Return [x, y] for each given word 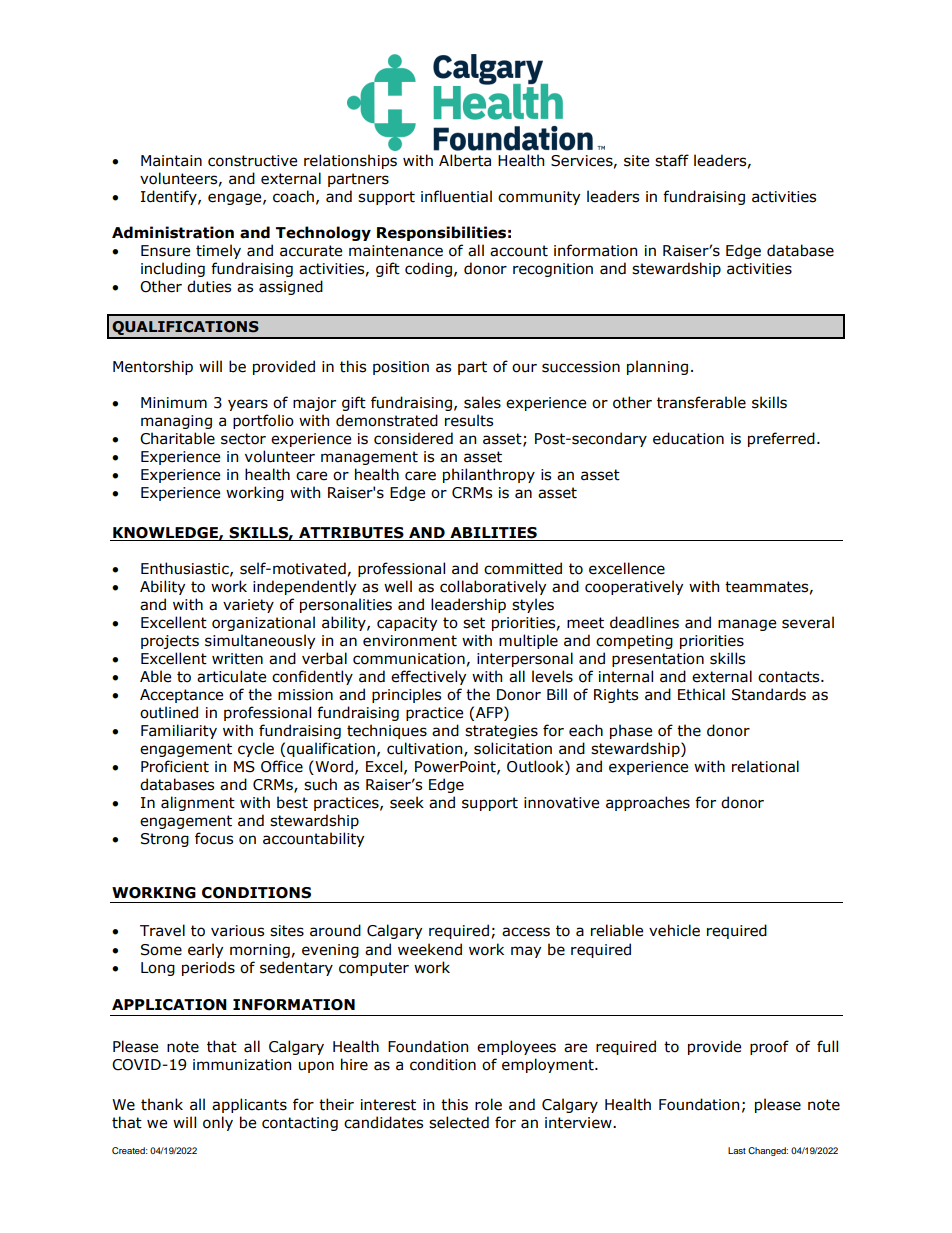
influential [456, 196]
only [218, 1123]
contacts [790, 677]
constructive [252, 161]
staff [672, 160]
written [237, 659]
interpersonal [525, 659]
